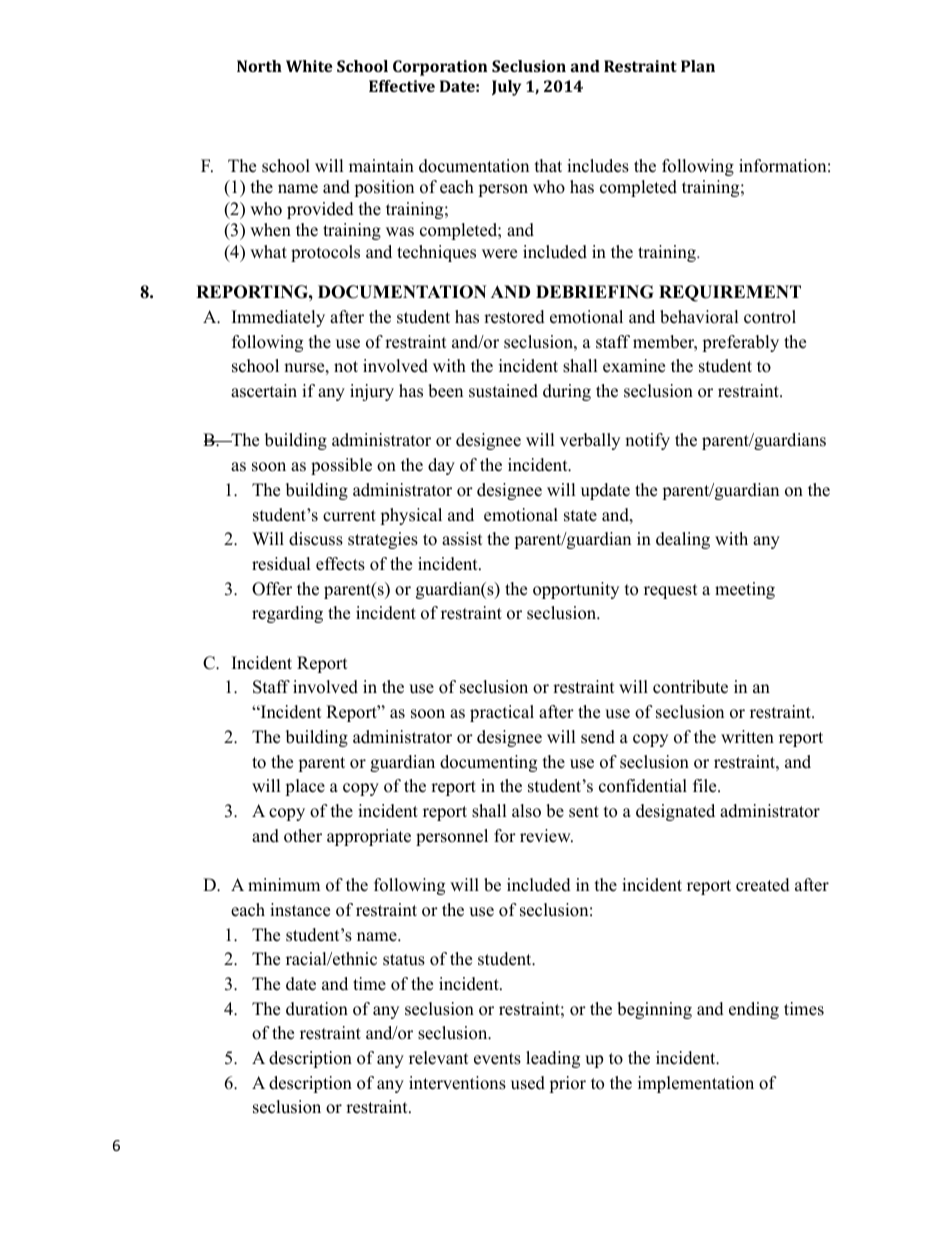  I want to click on White, so click(309, 66).
